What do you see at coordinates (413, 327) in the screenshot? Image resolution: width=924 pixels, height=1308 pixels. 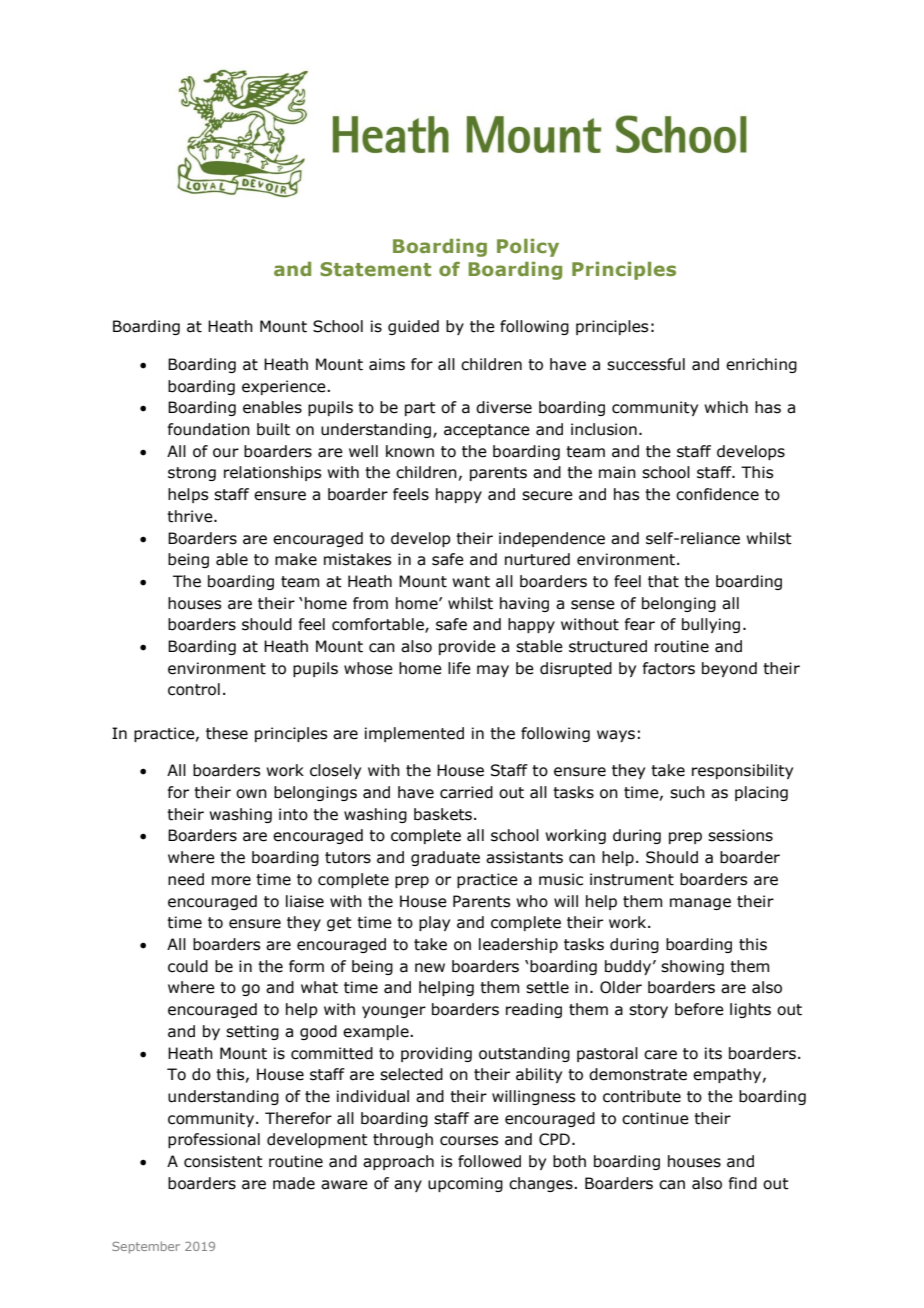 I see `guided` at bounding box center [413, 327].
